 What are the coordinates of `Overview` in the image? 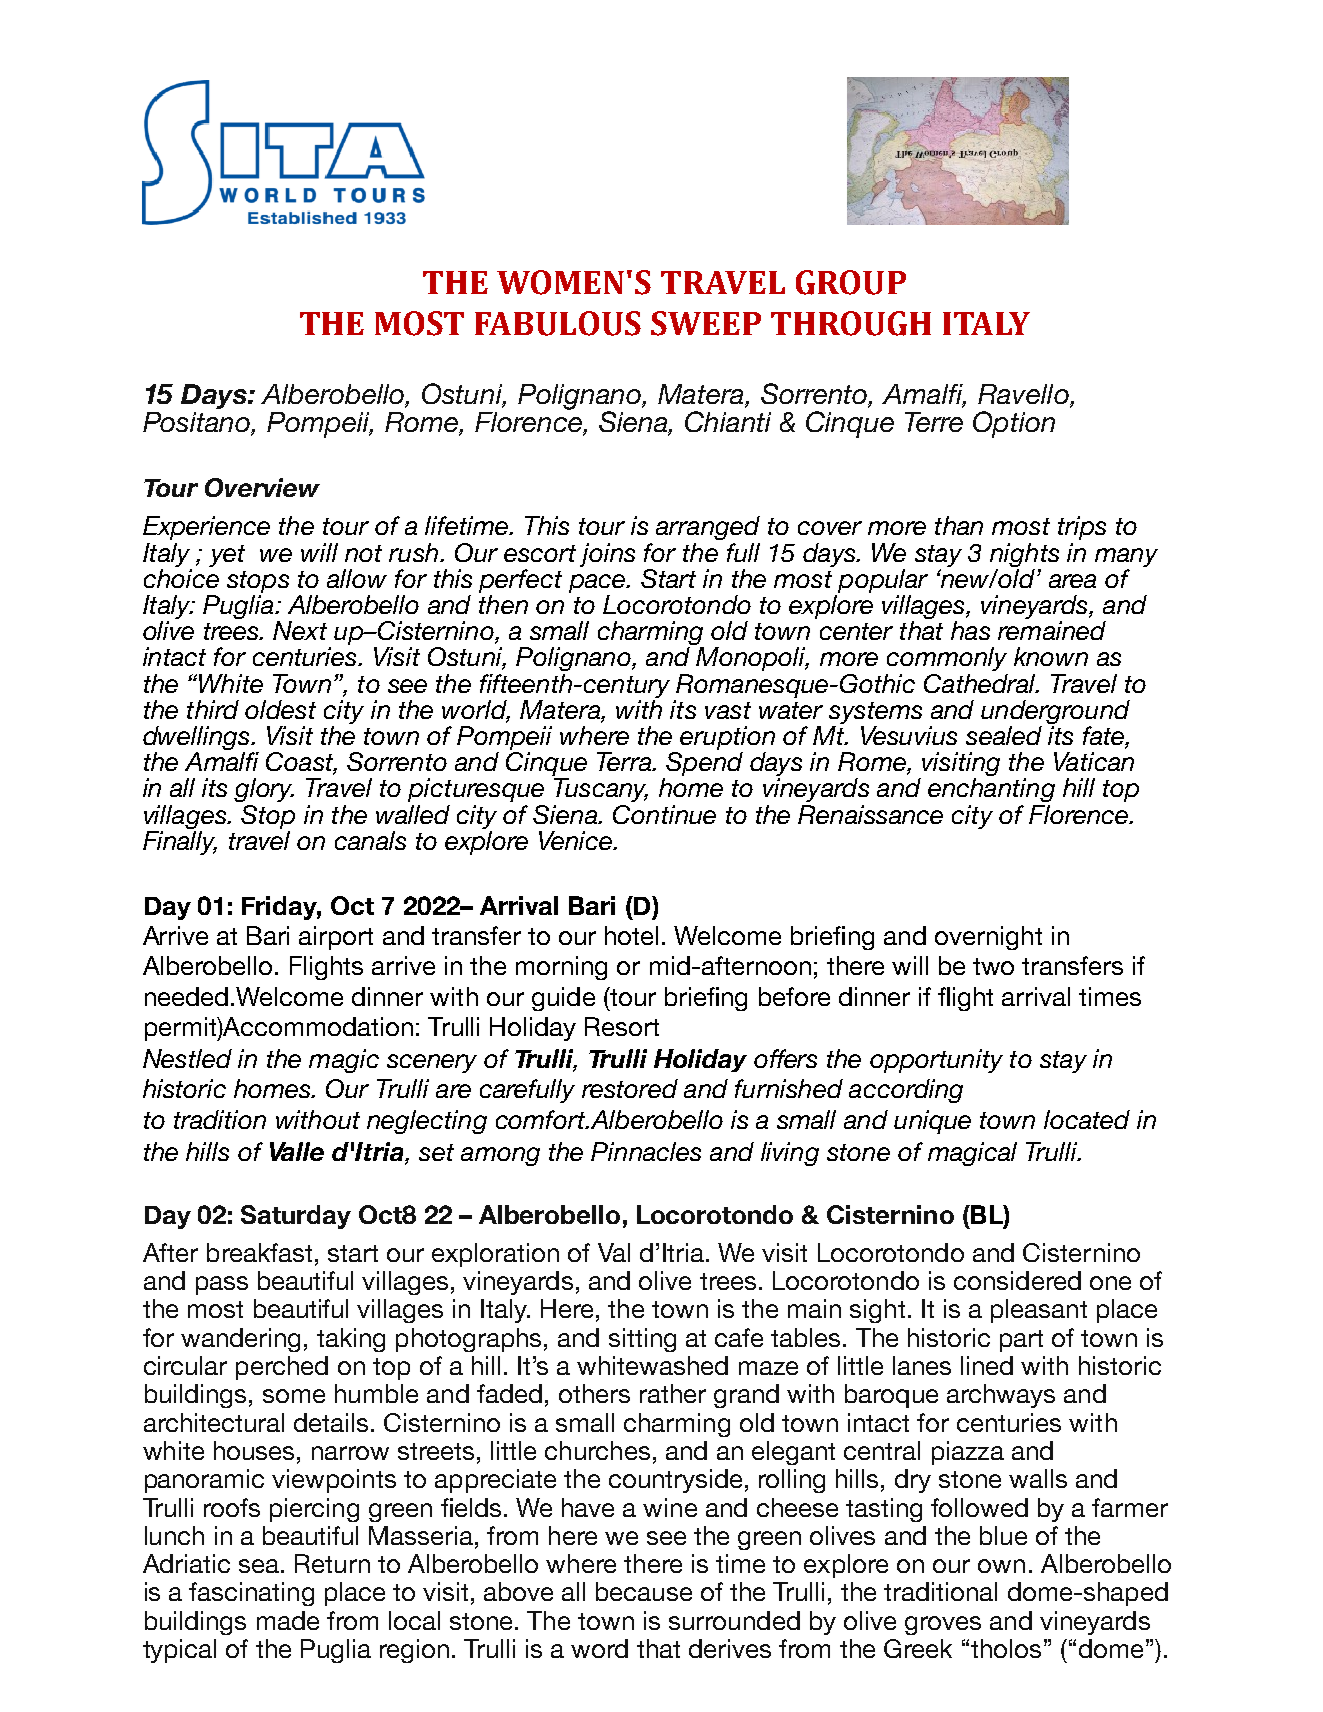 It's located at (262, 487).
